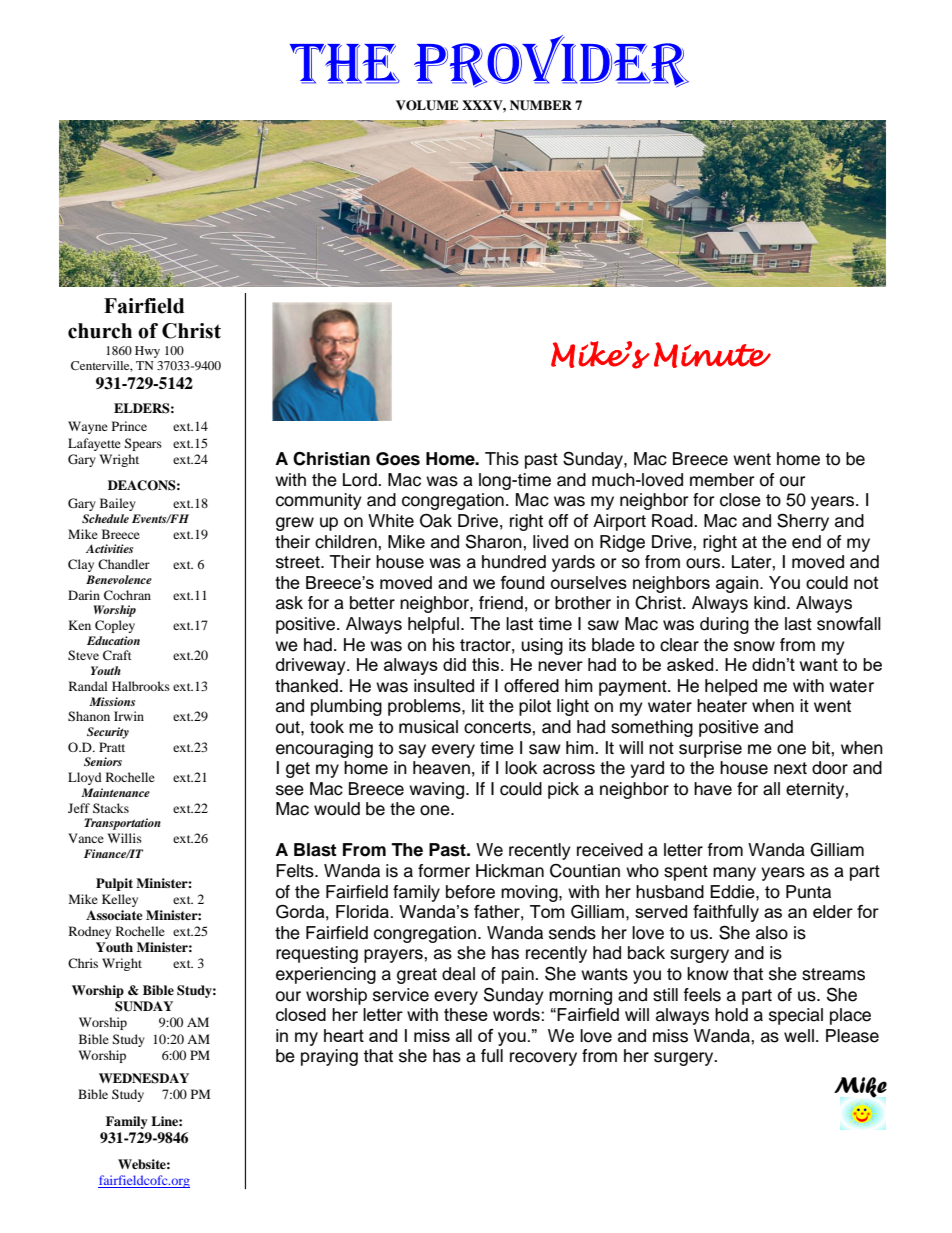 The image size is (952, 1233). I want to click on concerts, so click(498, 727).
